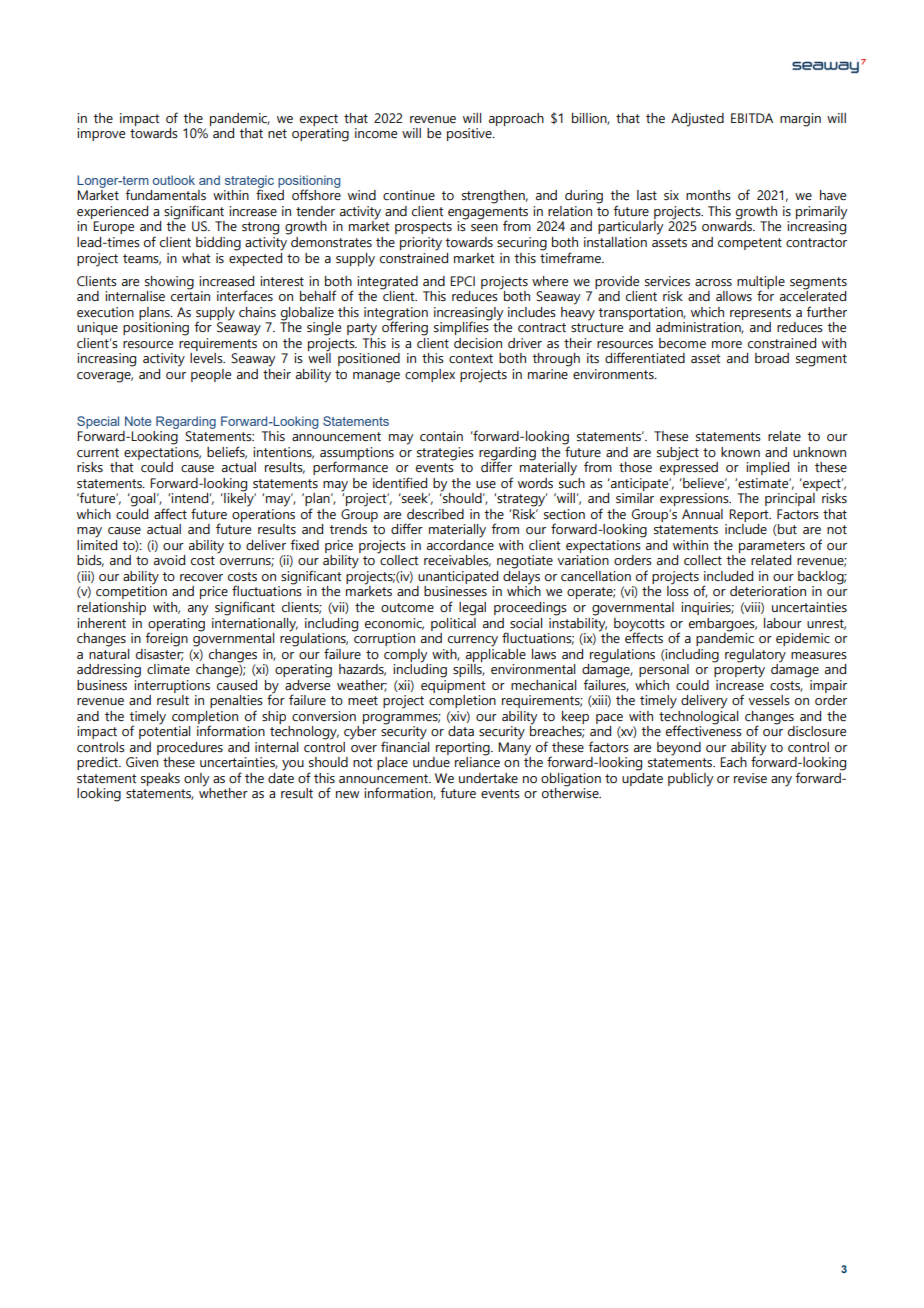  What do you see at coordinates (435, 514) in the screenshot?
I see `described` at bounding box center [435, 514].
